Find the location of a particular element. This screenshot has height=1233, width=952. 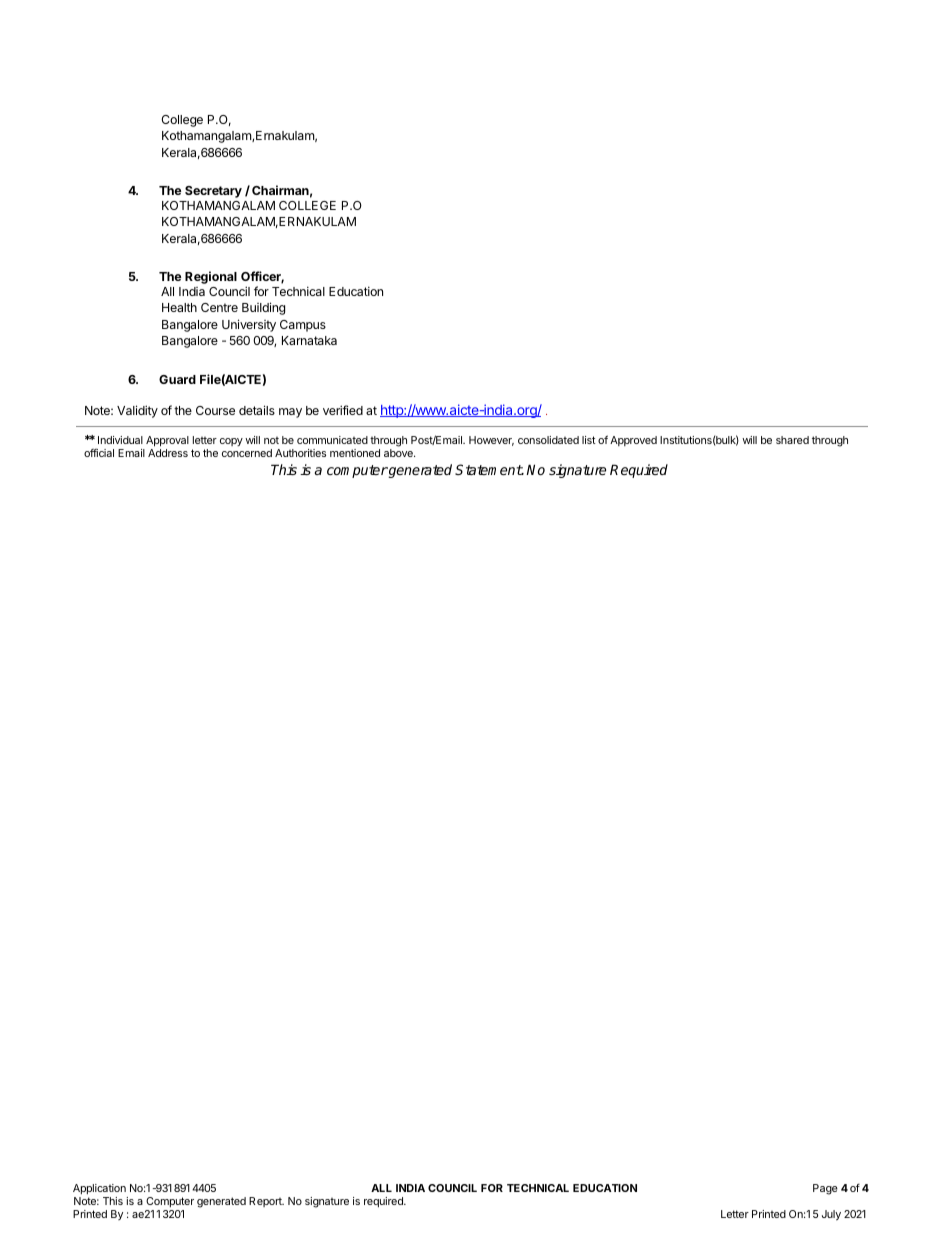

list is located at coordinates (589, 440).
